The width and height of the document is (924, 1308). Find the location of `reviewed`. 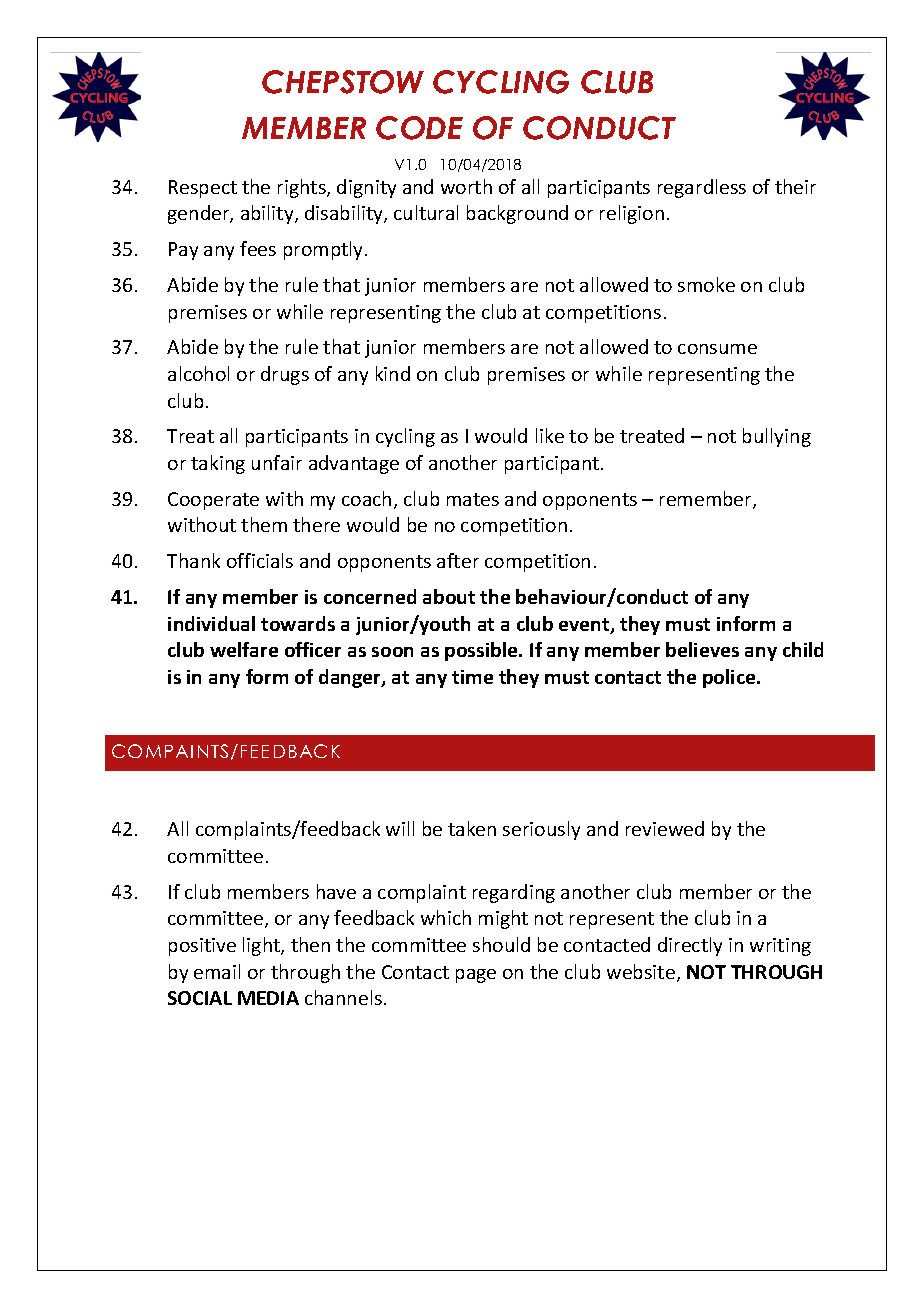

reviewed is located at coordinates (665, 828).
